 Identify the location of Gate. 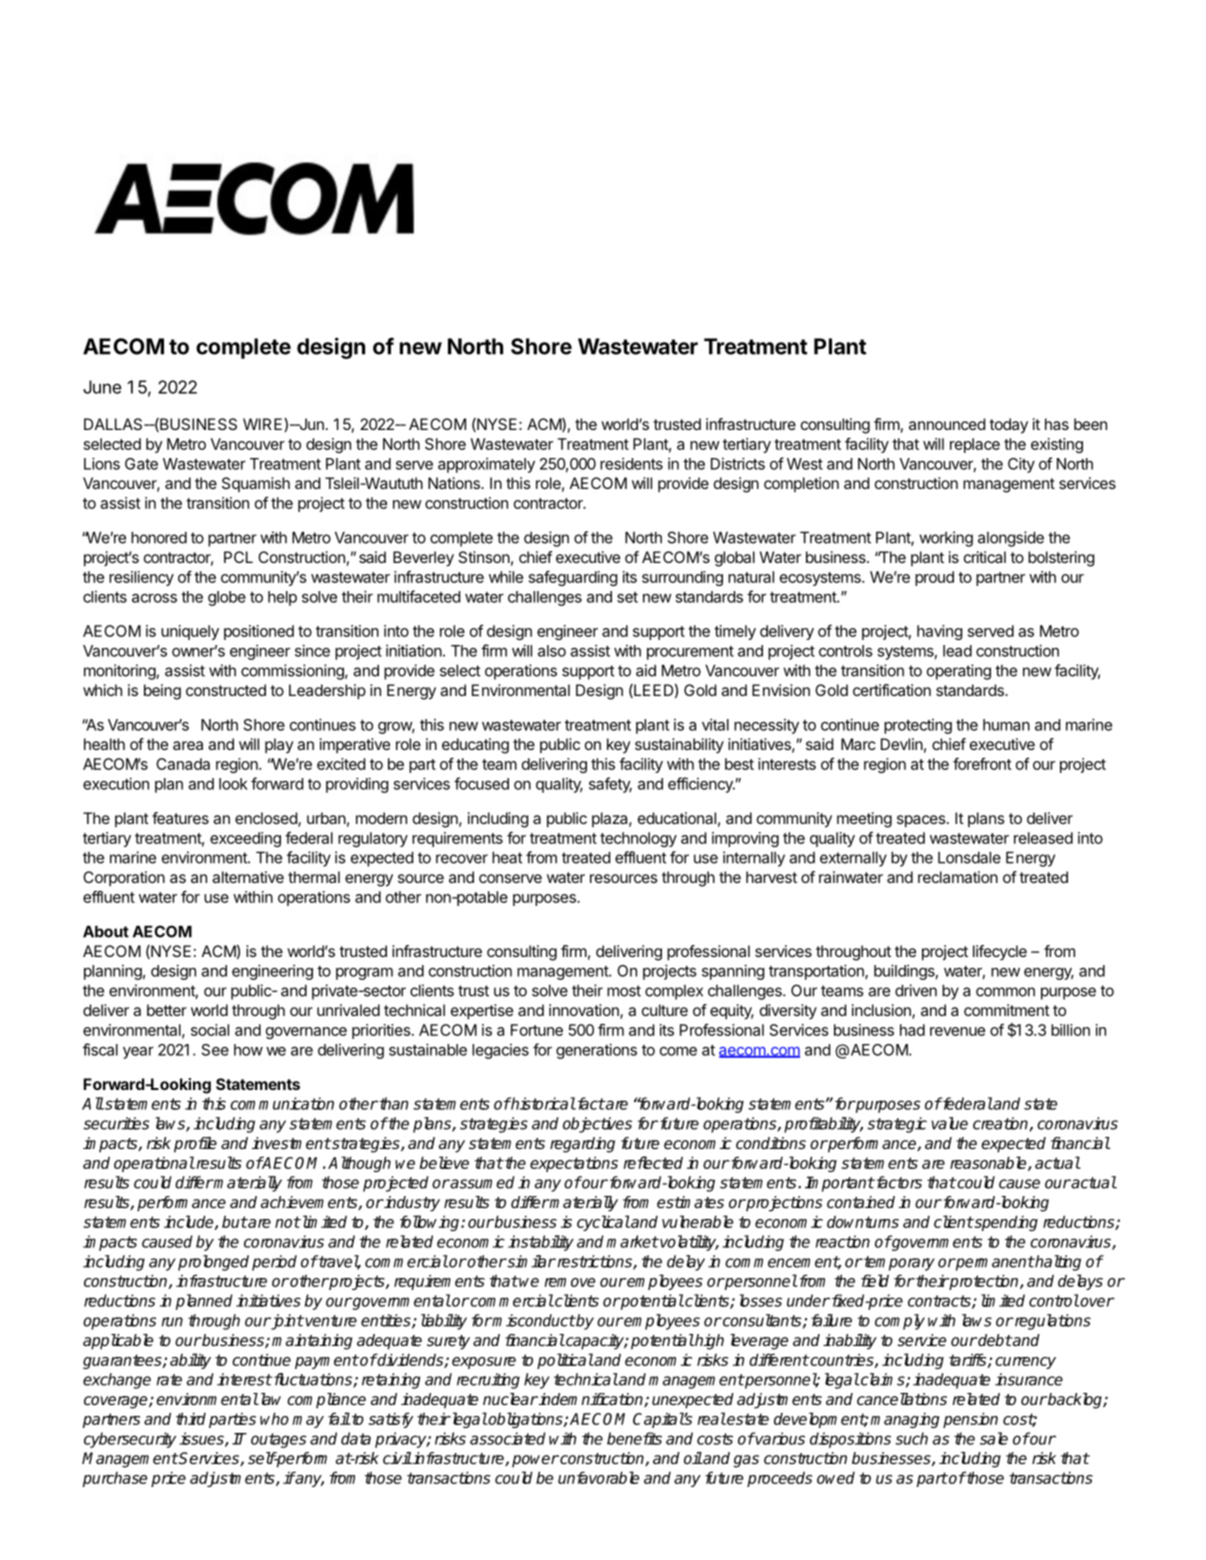
(141, 464).
